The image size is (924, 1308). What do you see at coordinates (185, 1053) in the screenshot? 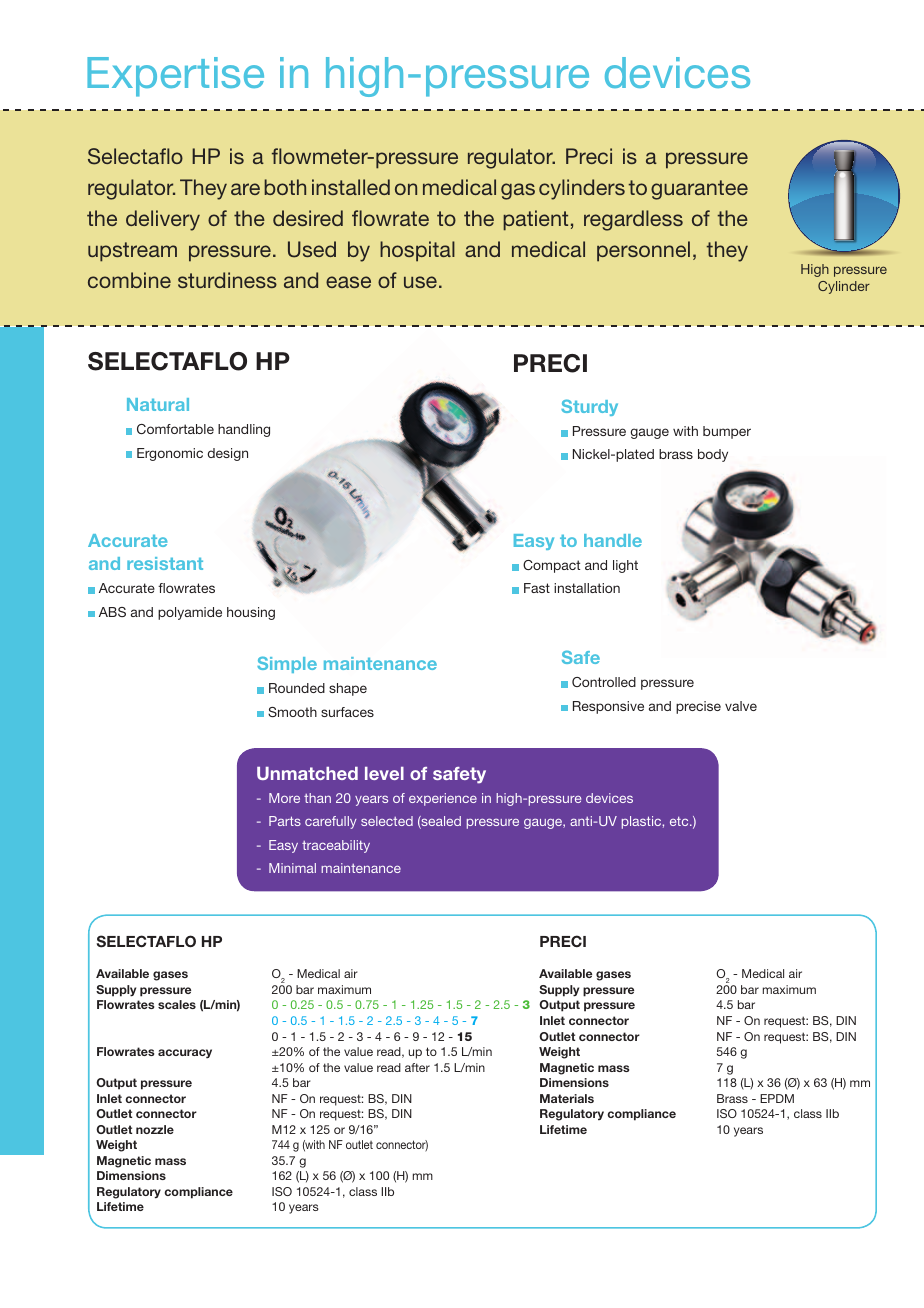
I see `accuracy` at bounding box center [185, 1053].
